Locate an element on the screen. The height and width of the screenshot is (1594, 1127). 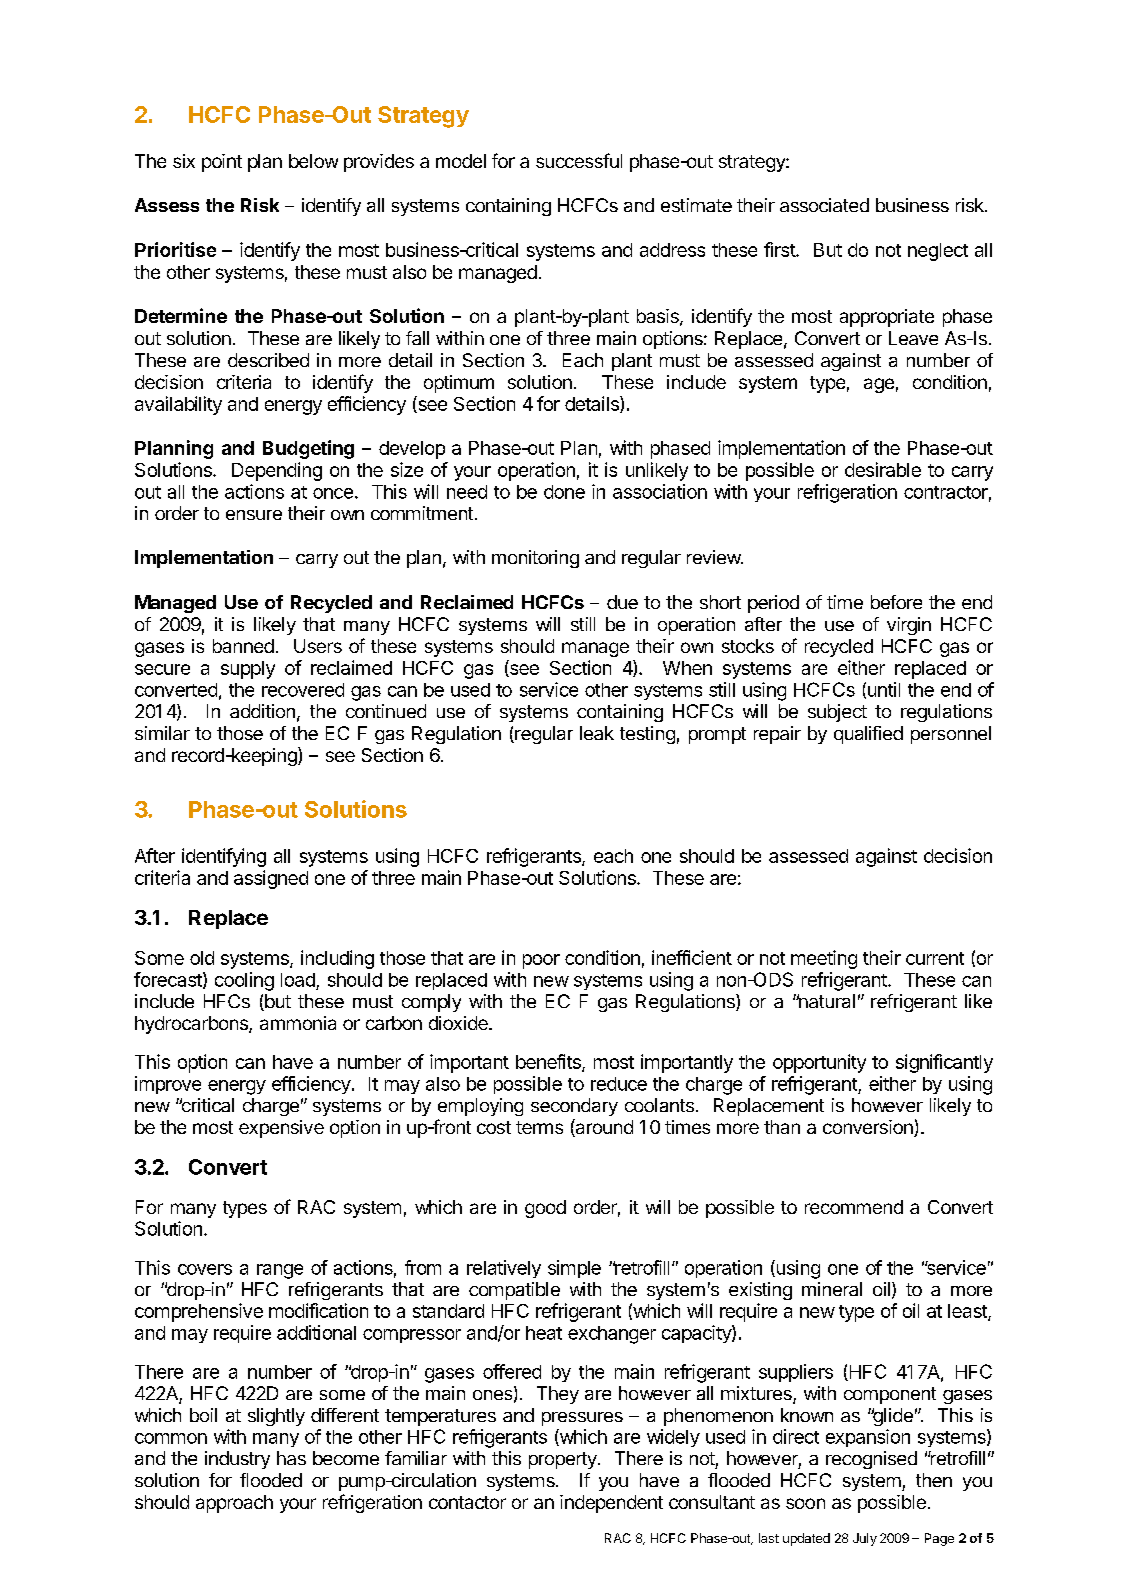
property is located at coordinates (564, 1460).
